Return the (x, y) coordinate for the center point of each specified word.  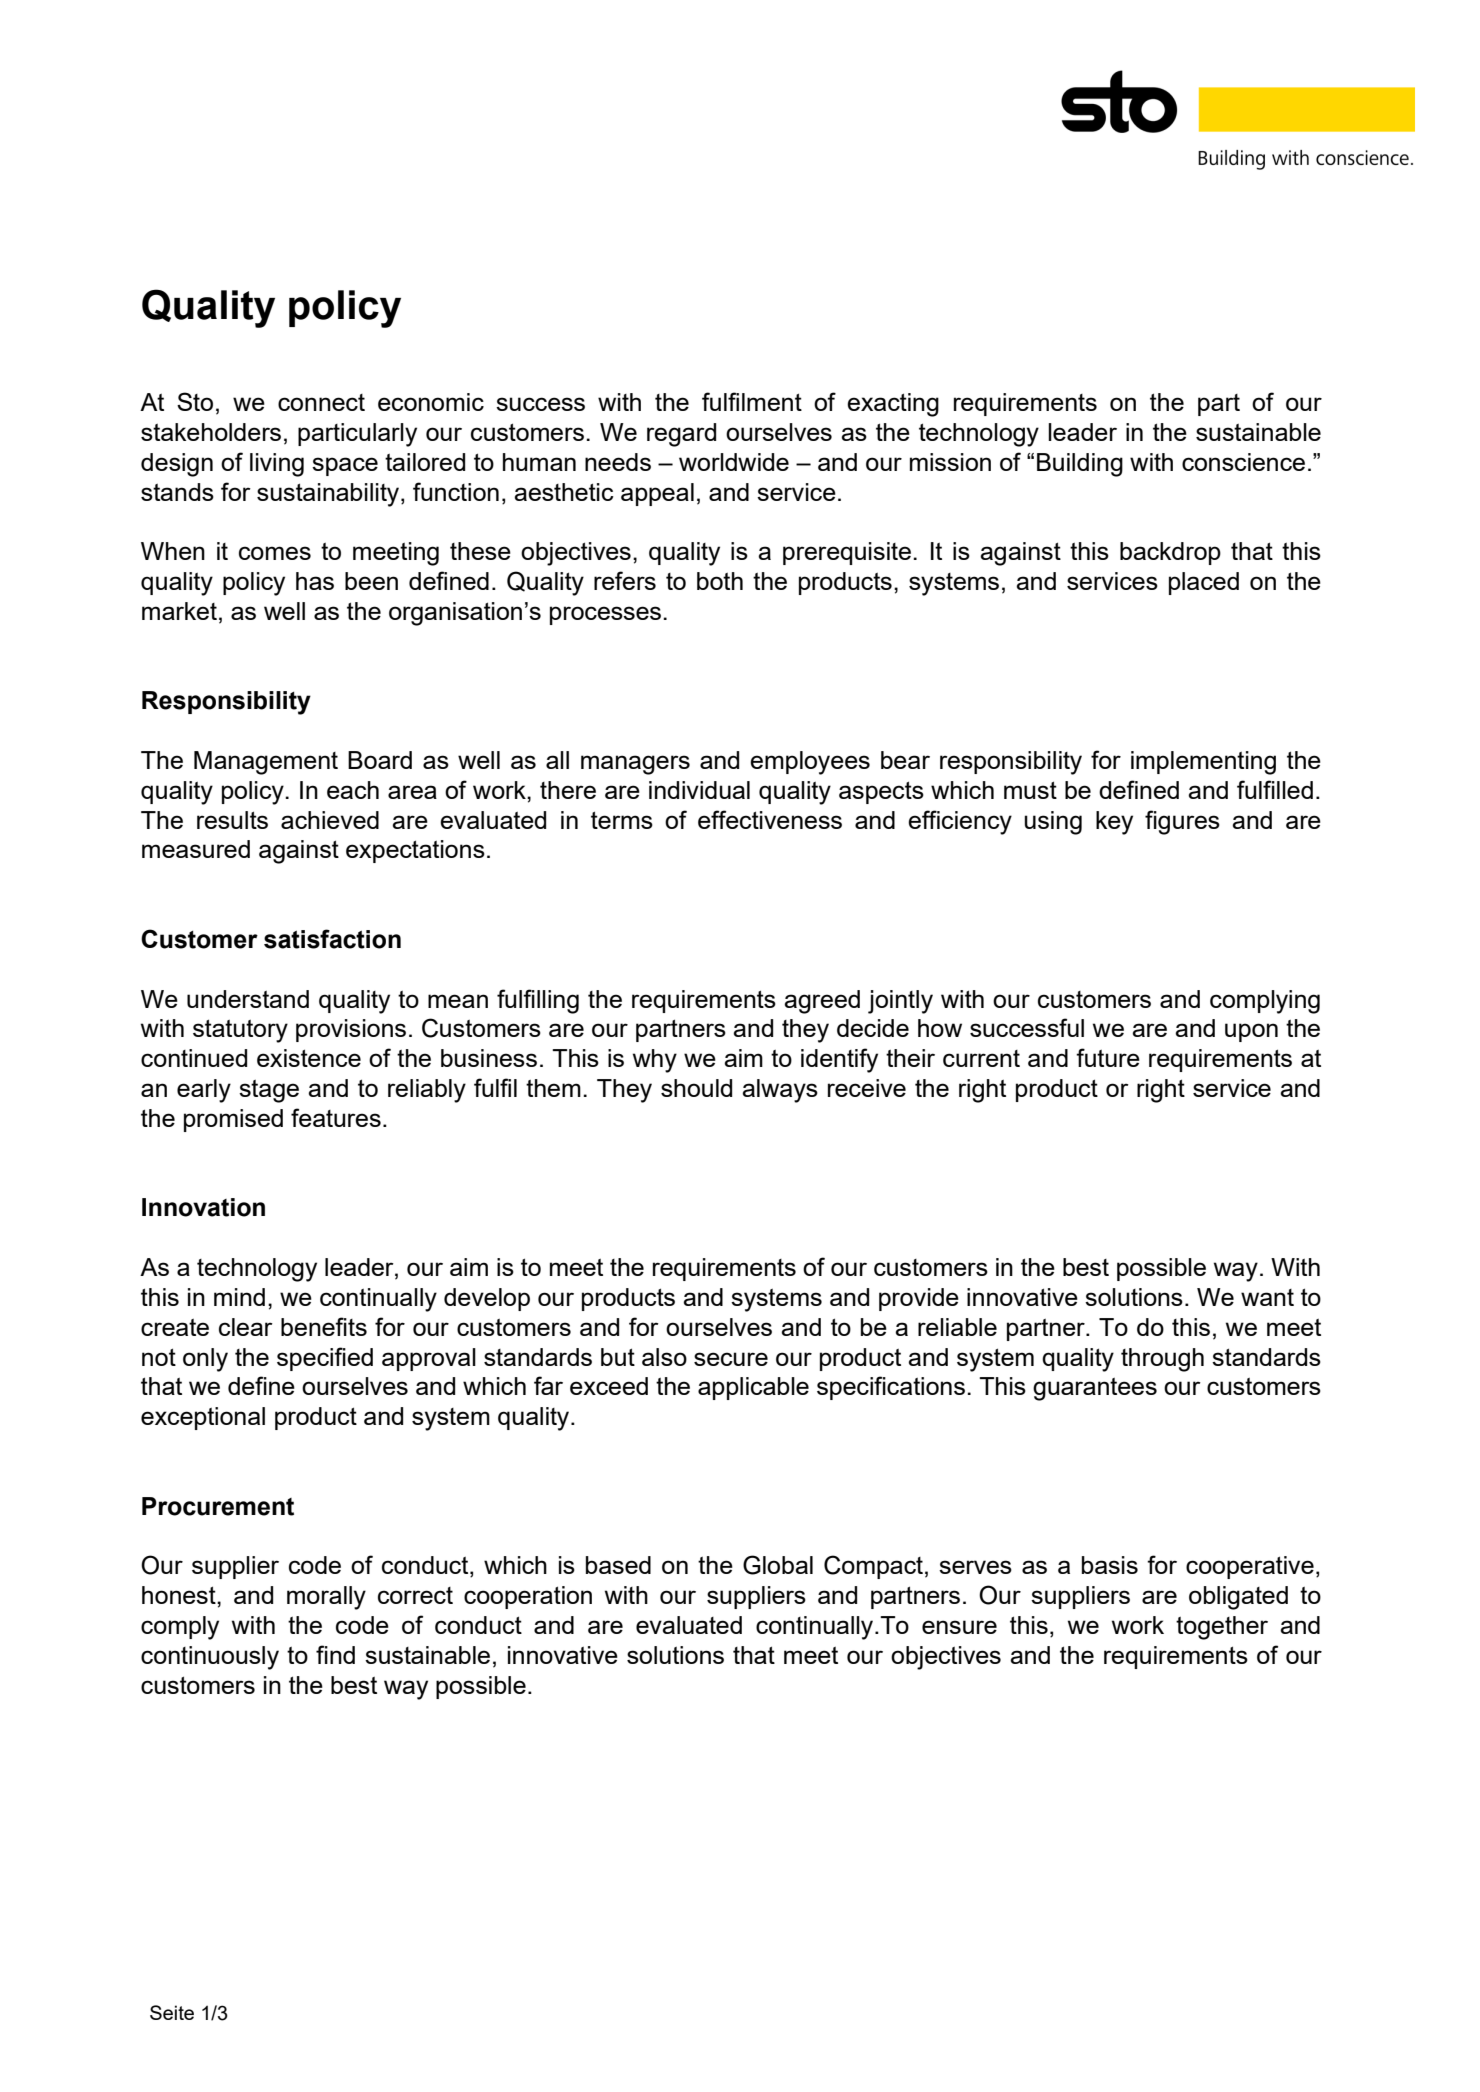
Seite (172, 2012)
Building (1080, 465)
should (696, 1088)
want (1267, 1297)
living (277, 465)
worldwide (734, 462)
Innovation (203, 1207)
